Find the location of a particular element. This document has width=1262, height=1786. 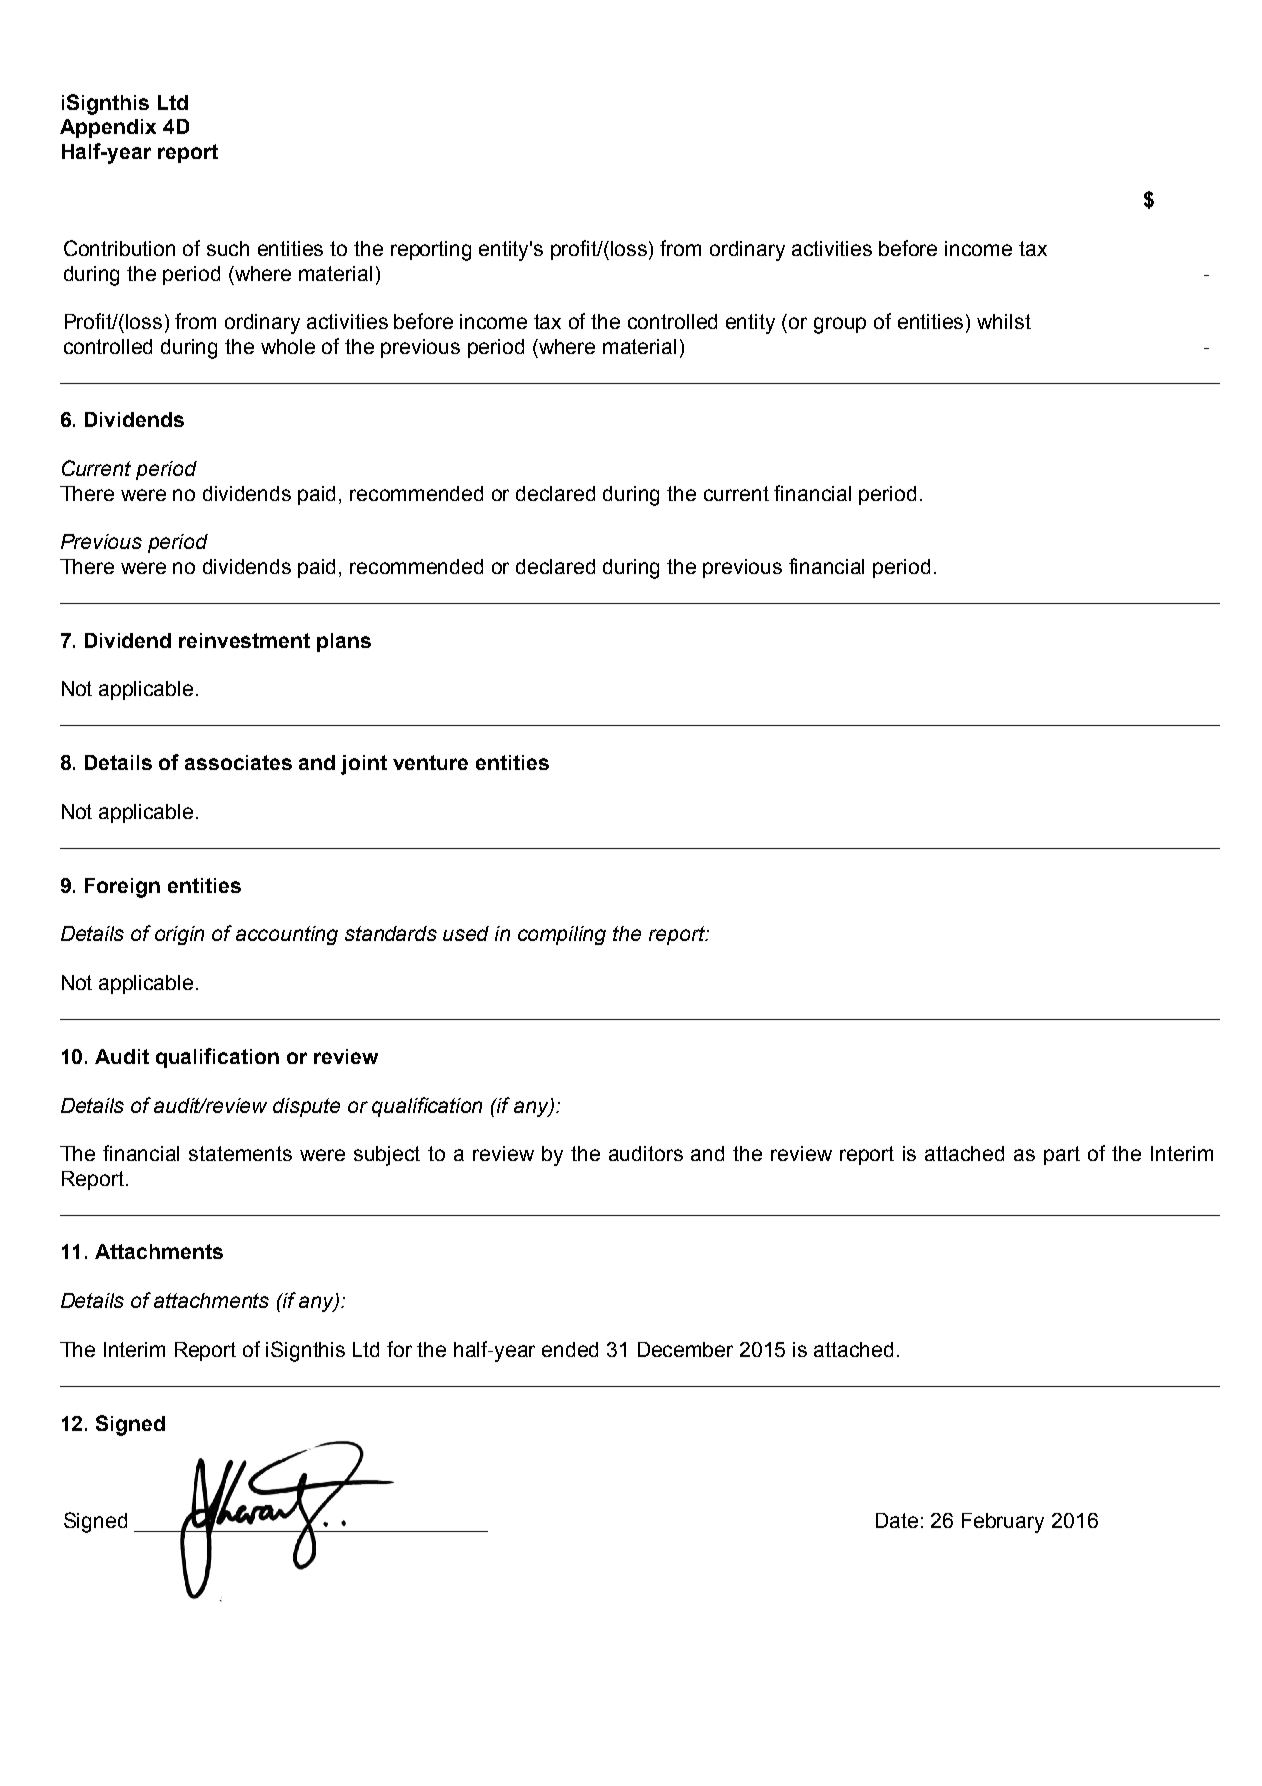

dispute is located at coordinates (306, 1107).
